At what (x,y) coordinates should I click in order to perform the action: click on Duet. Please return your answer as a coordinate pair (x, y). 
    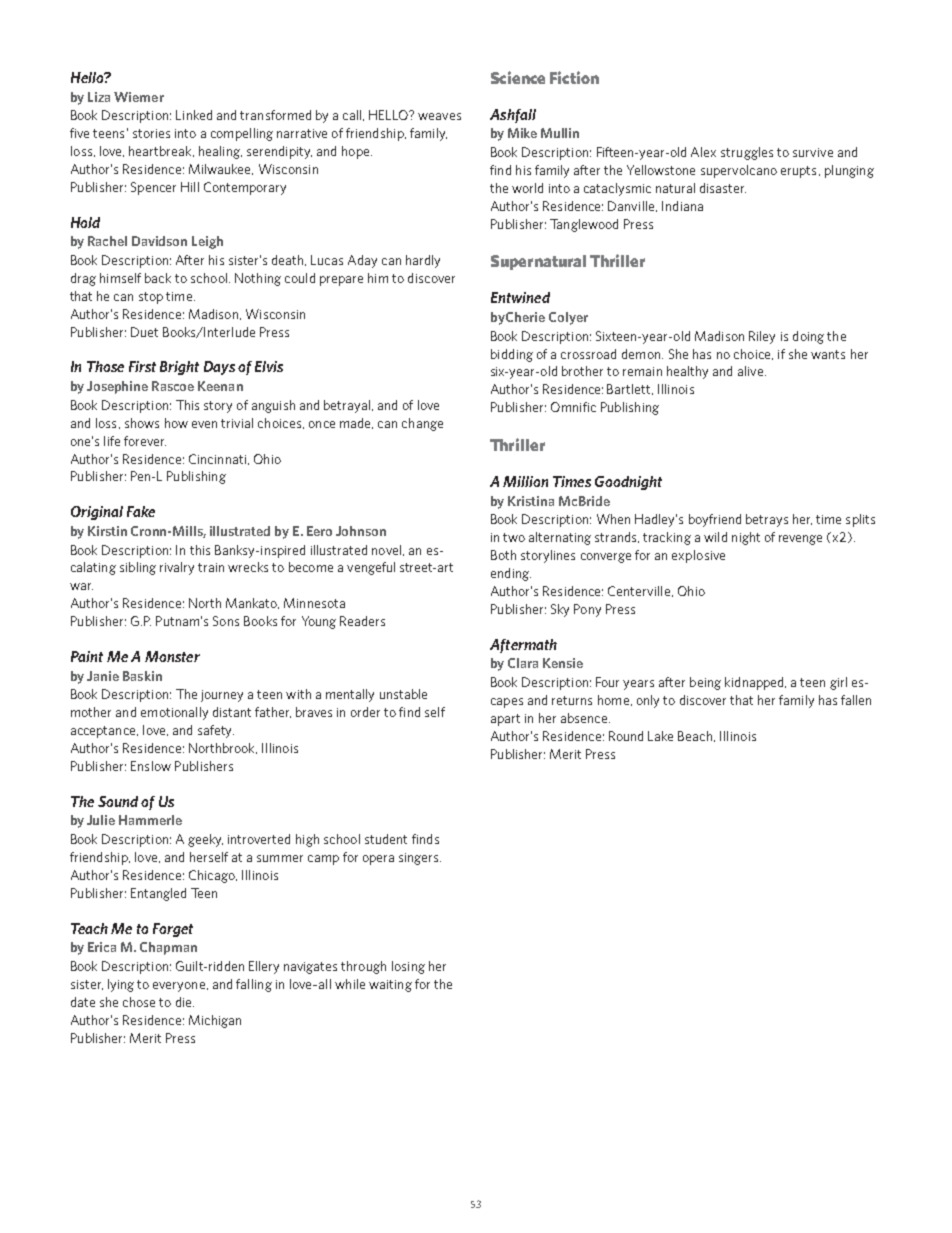
    Looking at the image, I should click on (144, 332).
